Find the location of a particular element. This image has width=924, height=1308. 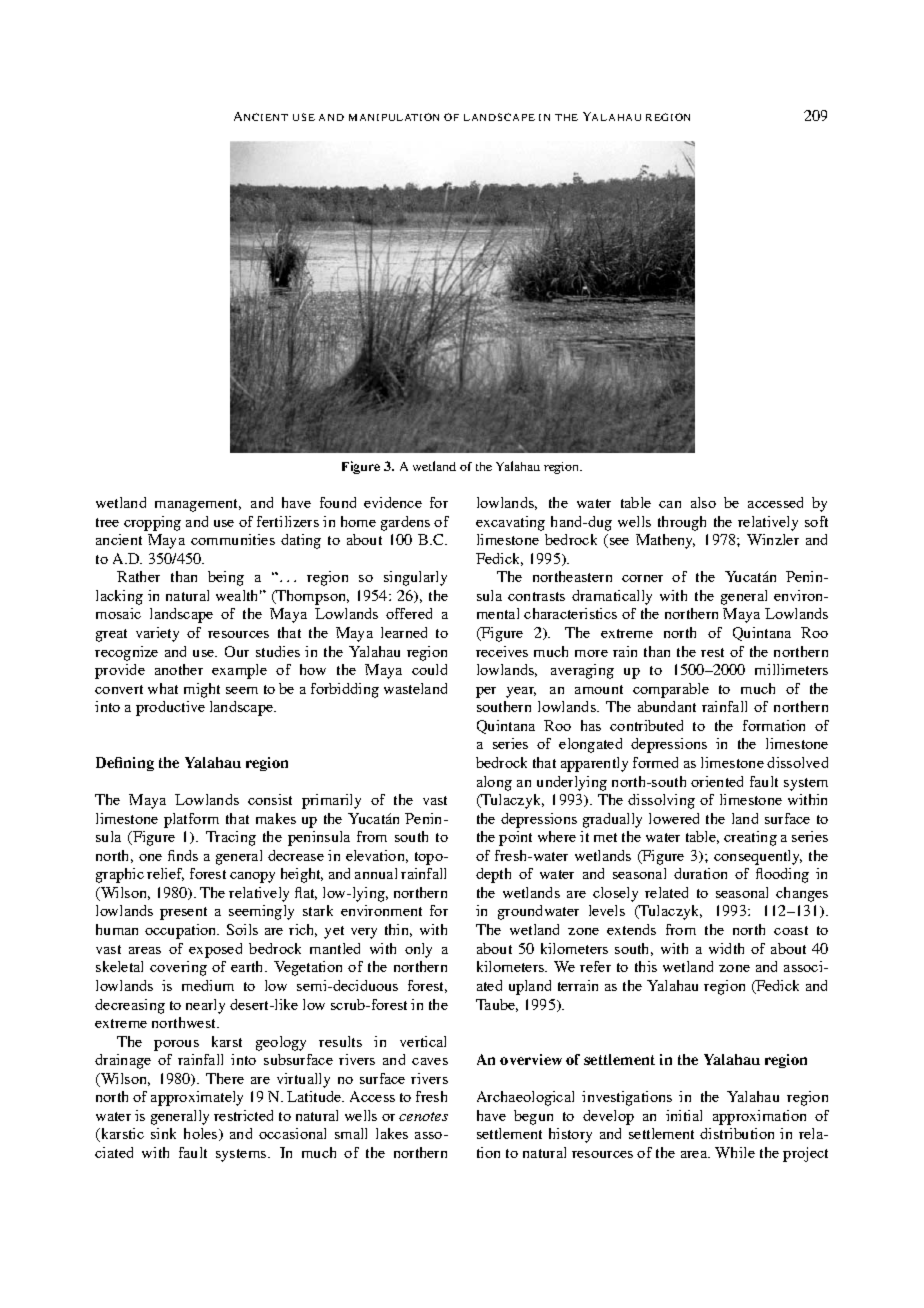

holes is located at coordinates (202, 1134).
